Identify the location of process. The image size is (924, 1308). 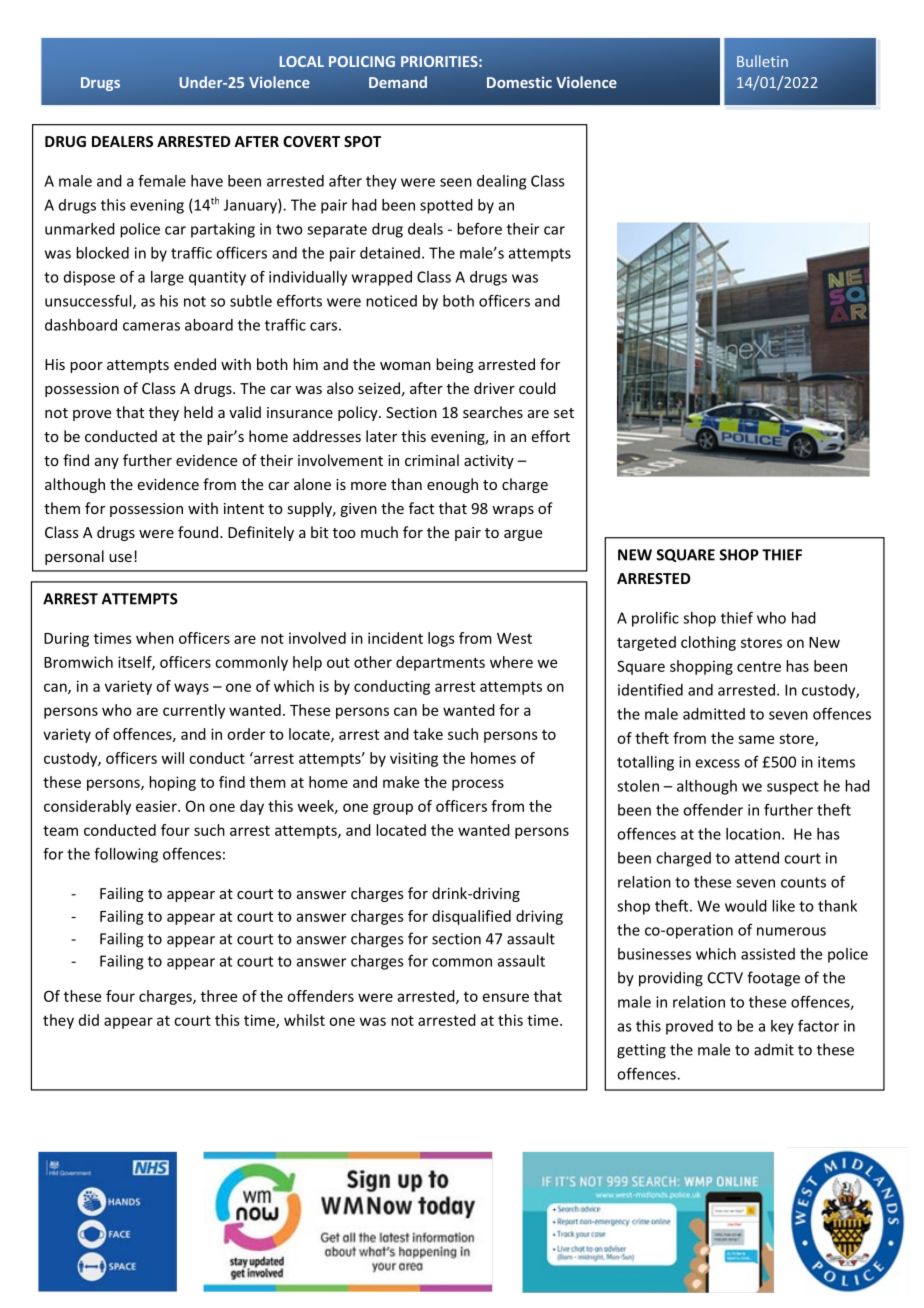
(478, 785).
